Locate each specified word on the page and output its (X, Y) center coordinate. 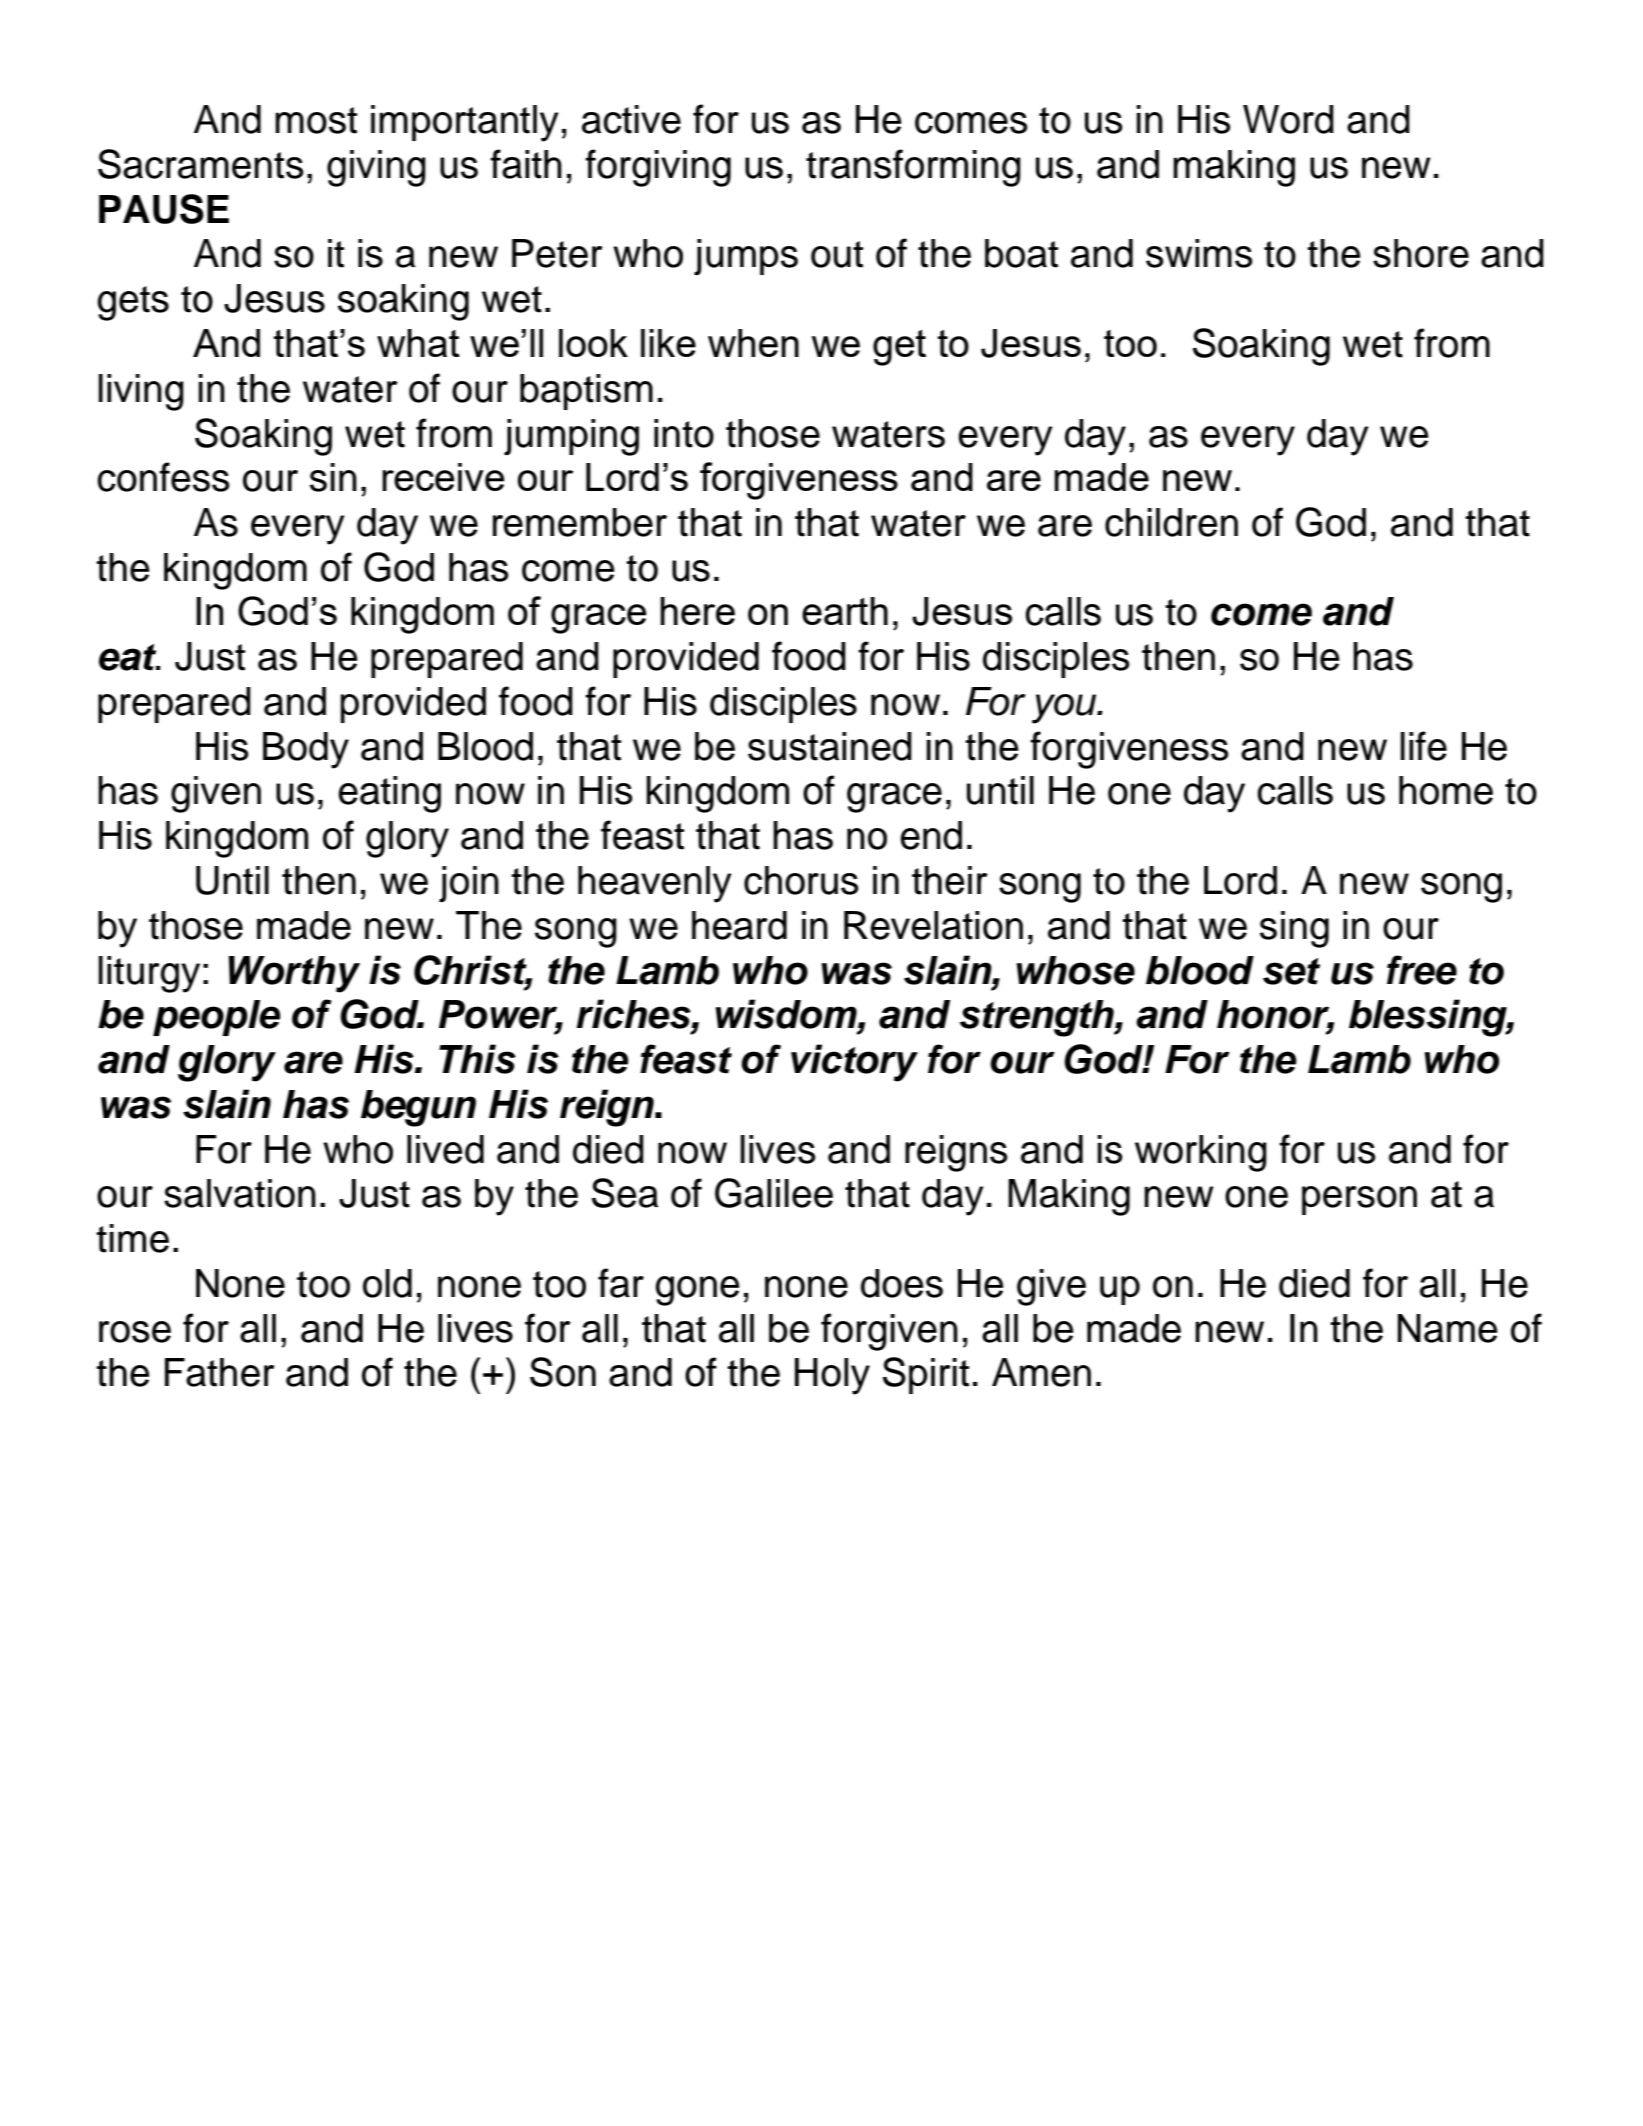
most (316, 120)
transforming (913, 168)
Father (220, 1372)
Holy (832, 1376)
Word (1288, 119)
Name (1448, 1328)
